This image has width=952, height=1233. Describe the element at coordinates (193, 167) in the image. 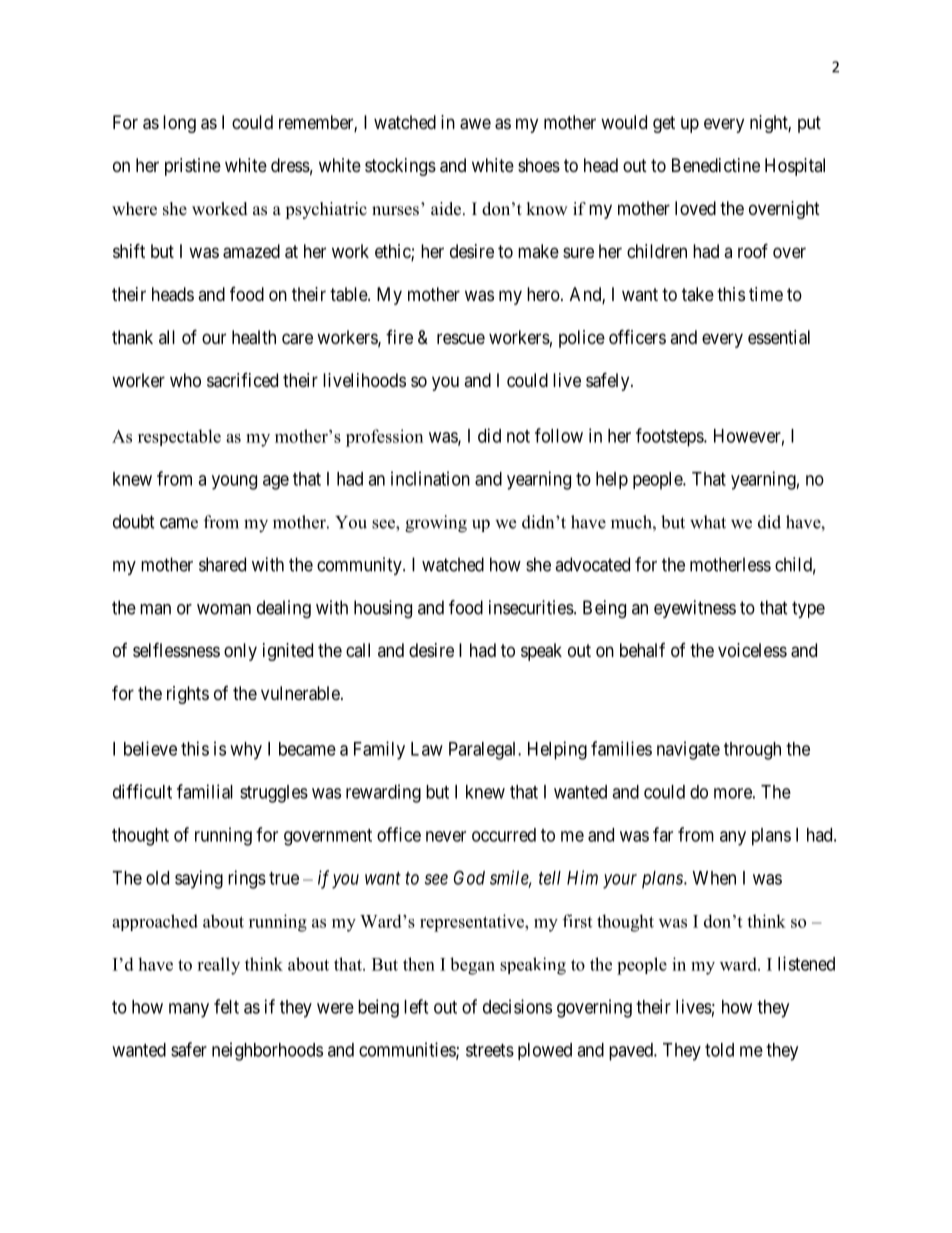

I see `pristine` at that location.
